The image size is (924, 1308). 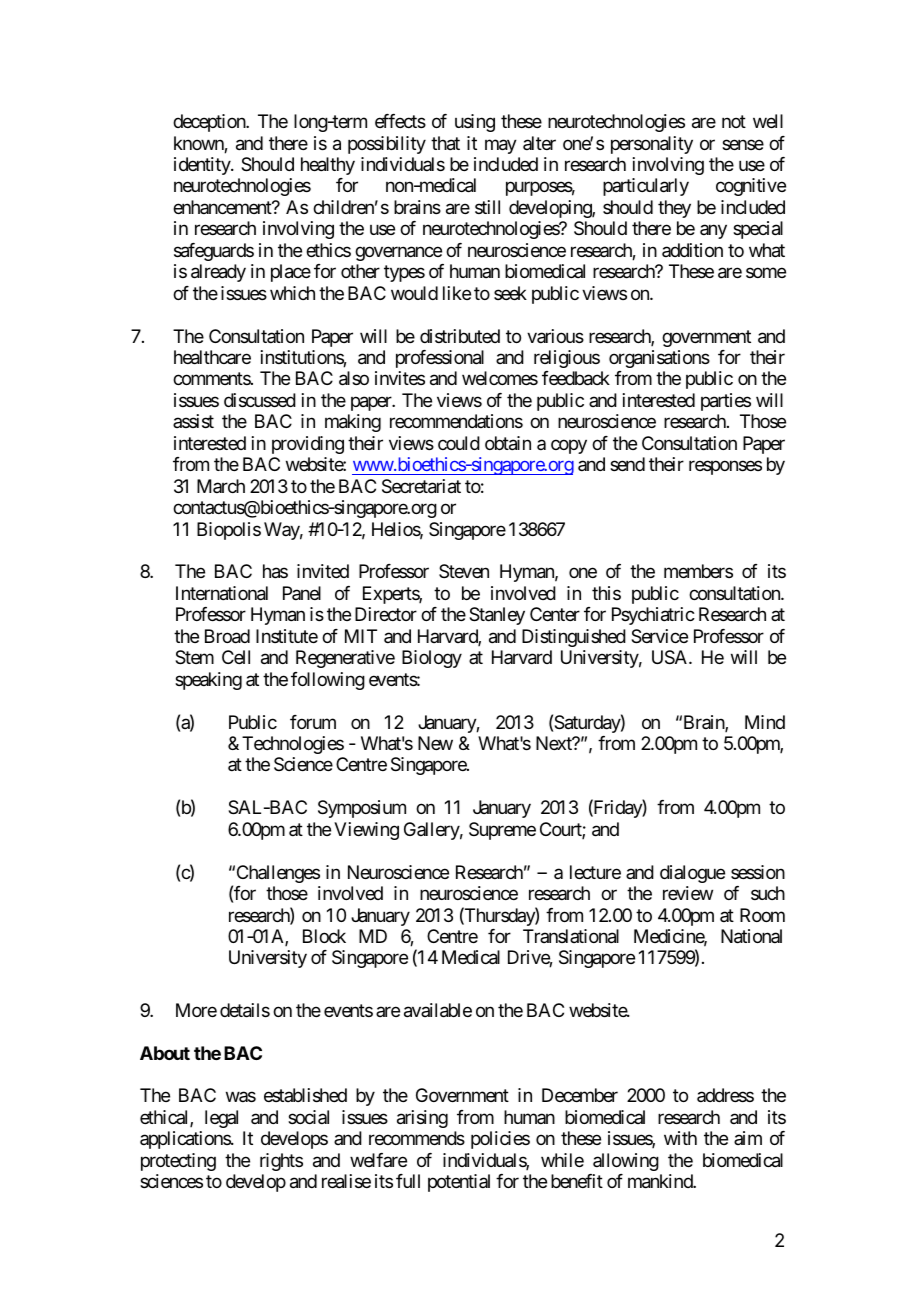 I want to click on personality, so click(x=652, y=145).
